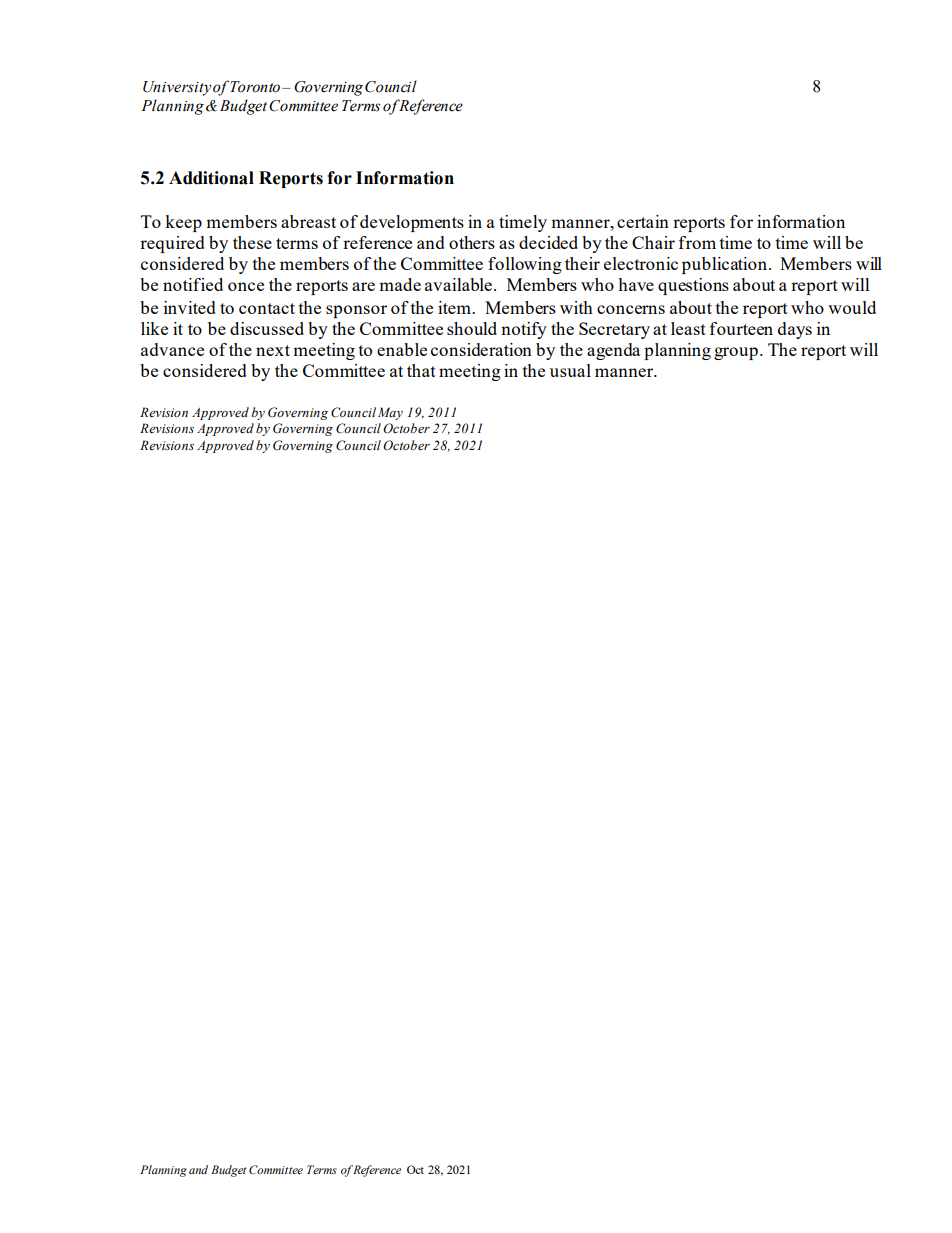 The height and width of the page is (1233, 952). I want to click on would, so click(852, 307).
